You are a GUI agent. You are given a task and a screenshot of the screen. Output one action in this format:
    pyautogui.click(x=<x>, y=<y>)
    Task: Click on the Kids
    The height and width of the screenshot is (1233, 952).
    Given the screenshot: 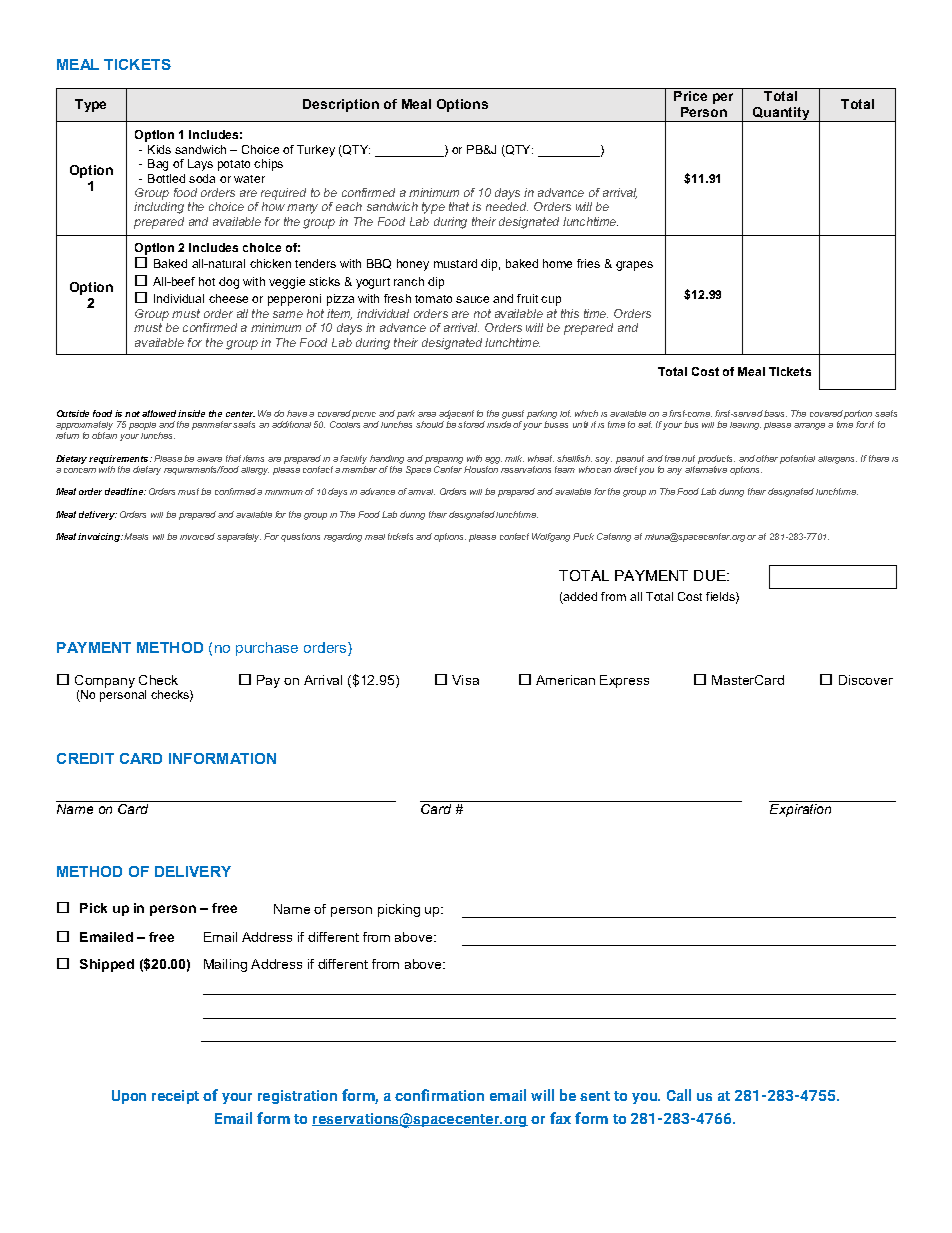 What is the action you would take?
    pyautogui.click(x=159, y=149)
